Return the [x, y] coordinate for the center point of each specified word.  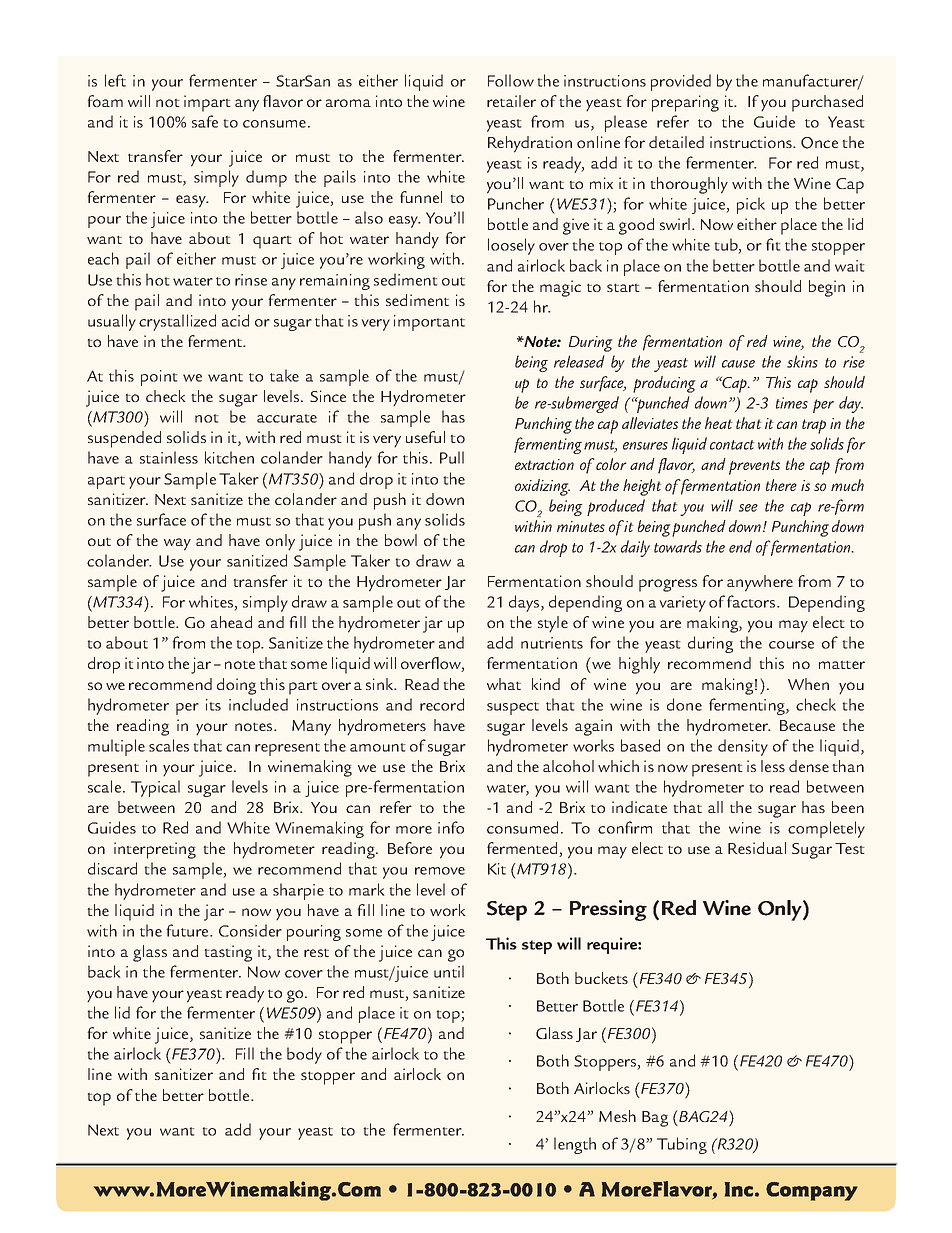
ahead [231, 622]
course [791, 645]
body [304, 1055]
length [575, 1145]
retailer [511, 101]
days [525, 603]
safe [205, 121]
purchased [827, 103]
